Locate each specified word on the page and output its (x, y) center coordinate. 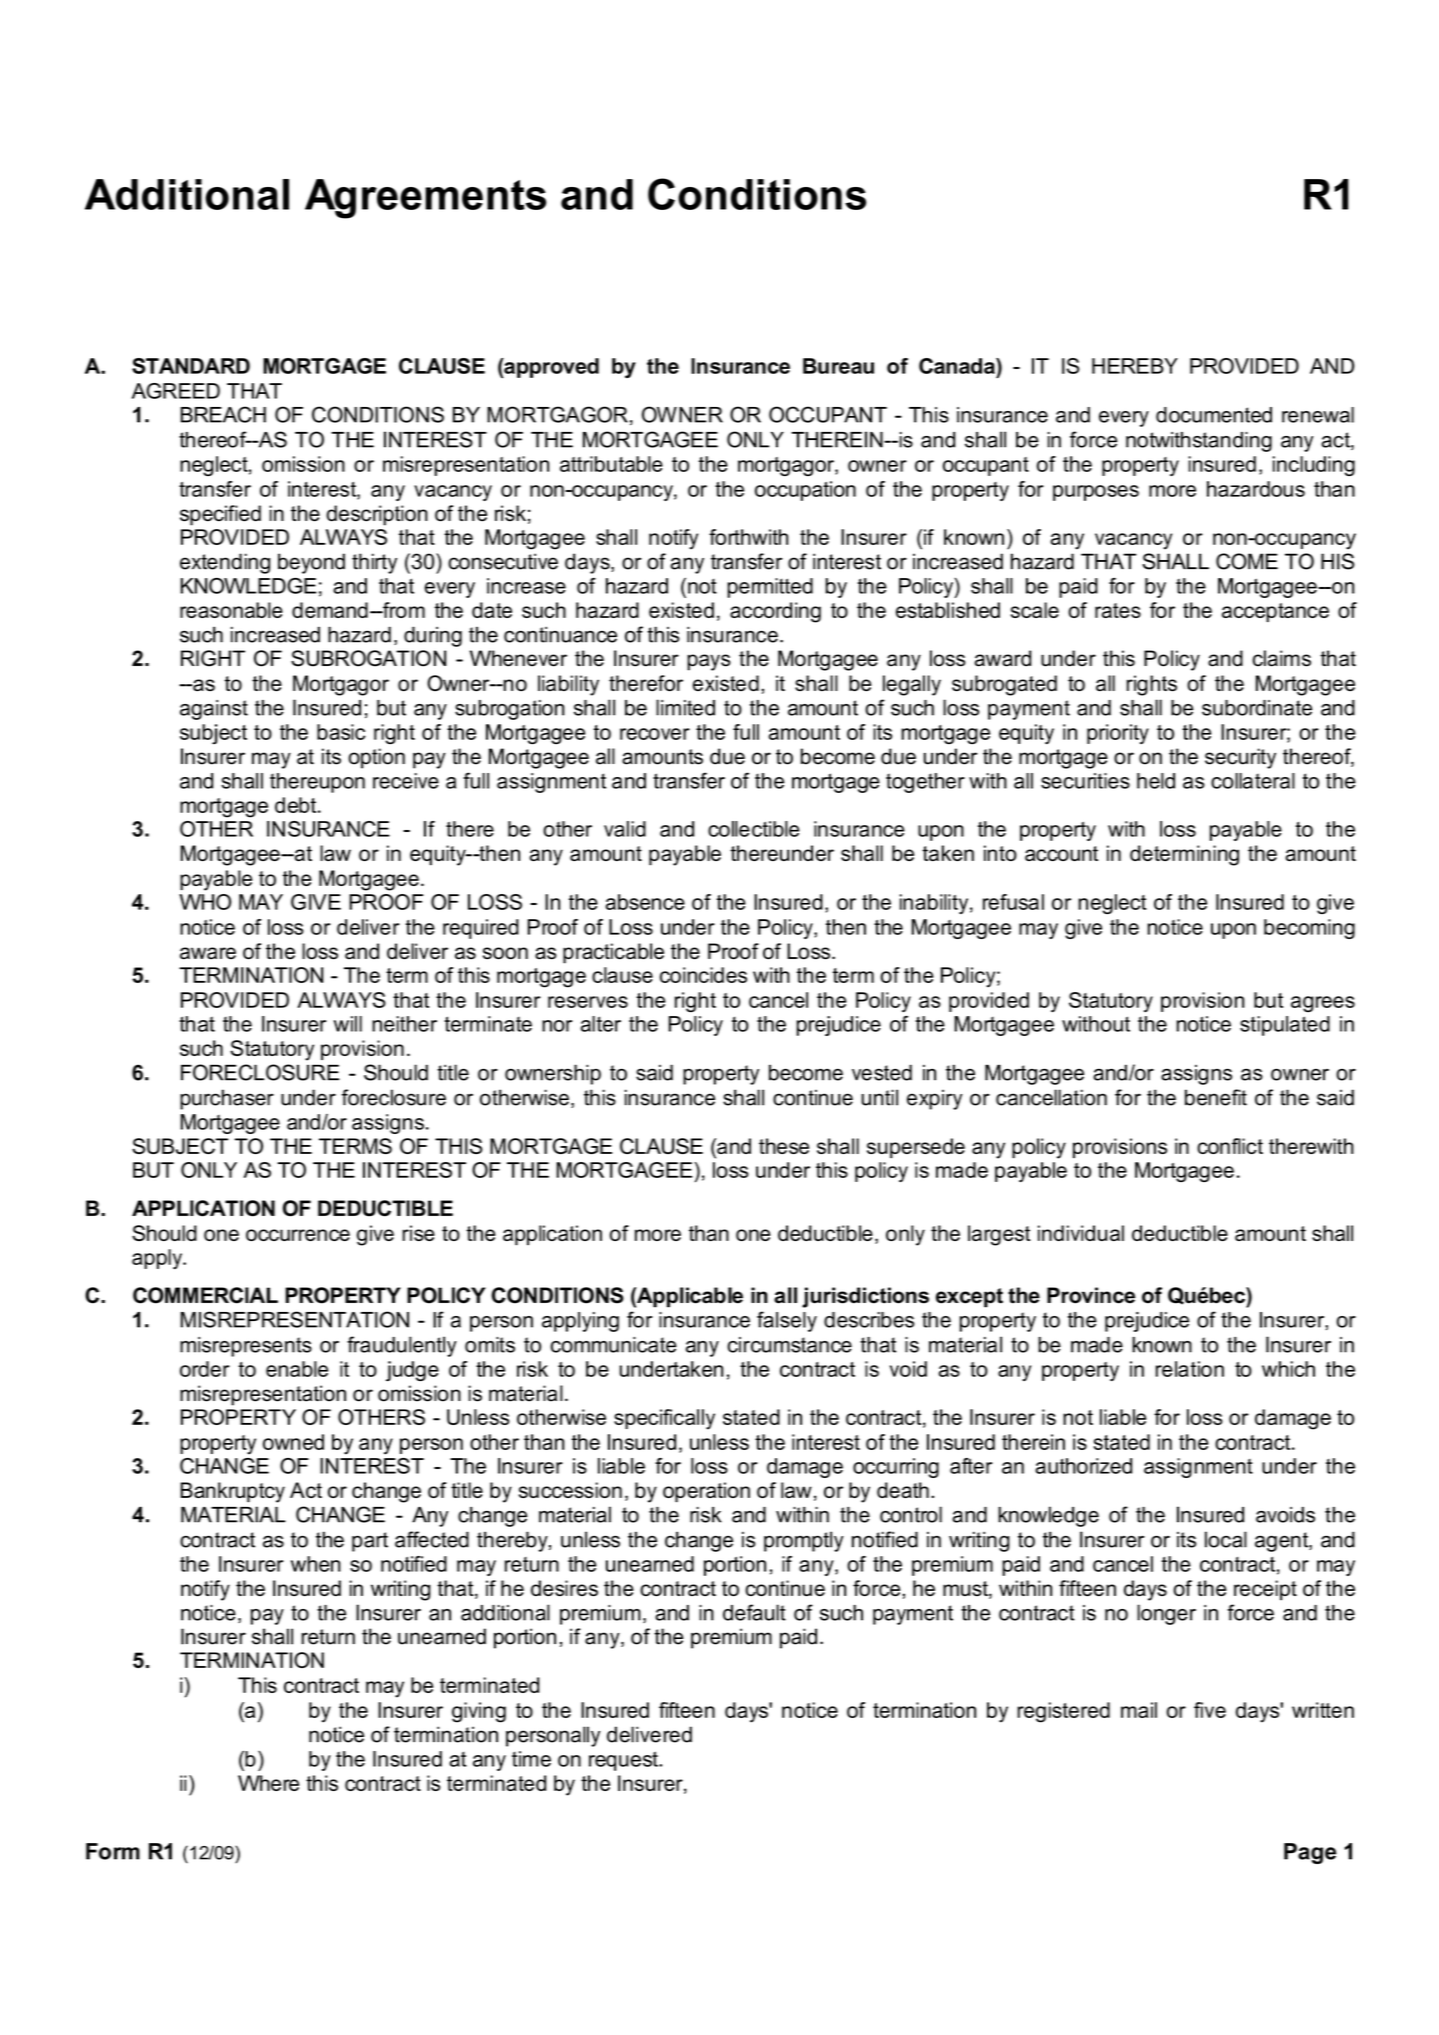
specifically (664, 1419)
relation (1190, 1369)
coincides (703, 975)
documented (1214, 415)
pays (709, 662)
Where (268, 1783)
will (348, 1024)
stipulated (1285, 1026)
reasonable (231, 610)
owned (293, 1442)
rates (1118, 610)
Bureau (838, 366)
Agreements (425, 199)
